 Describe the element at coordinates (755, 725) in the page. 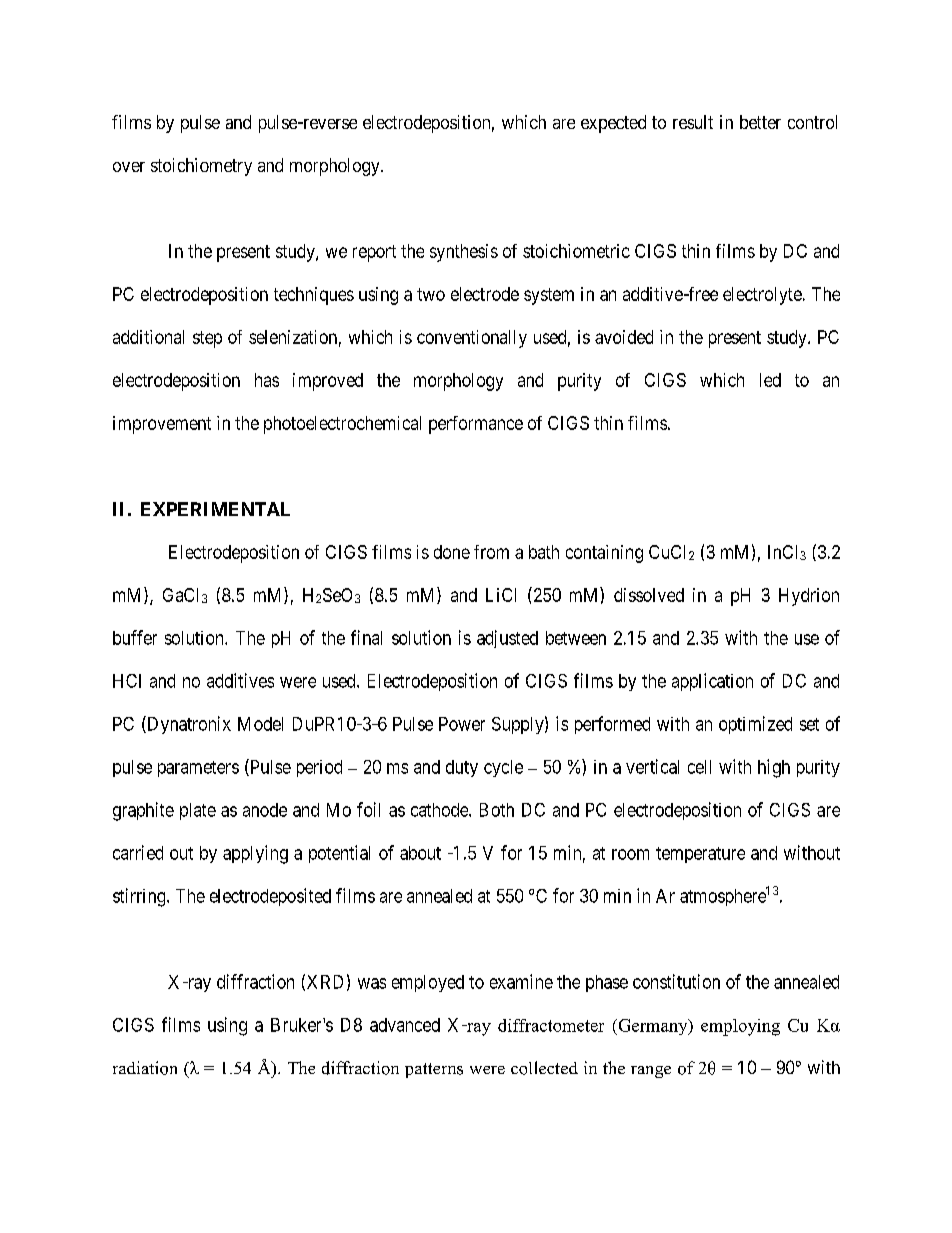

I see `optimized` at that location.
